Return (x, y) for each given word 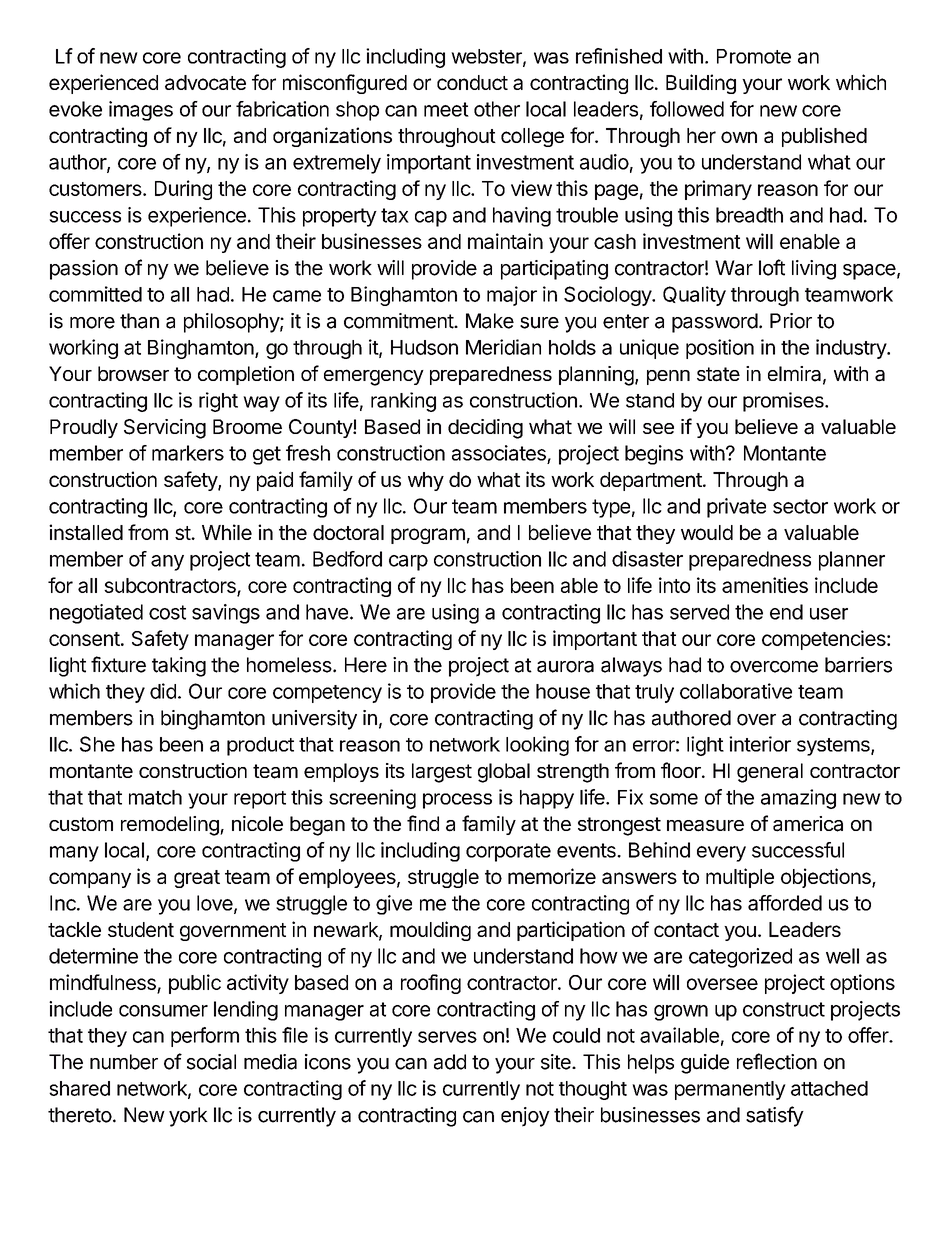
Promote (754, 56)
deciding (485, 429)
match (155, 797)
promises (784, 402)
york (188, 1117)
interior (760, 744)
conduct (472, 82)
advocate (205, 82)
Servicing (165, 429)
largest (442, 773)
